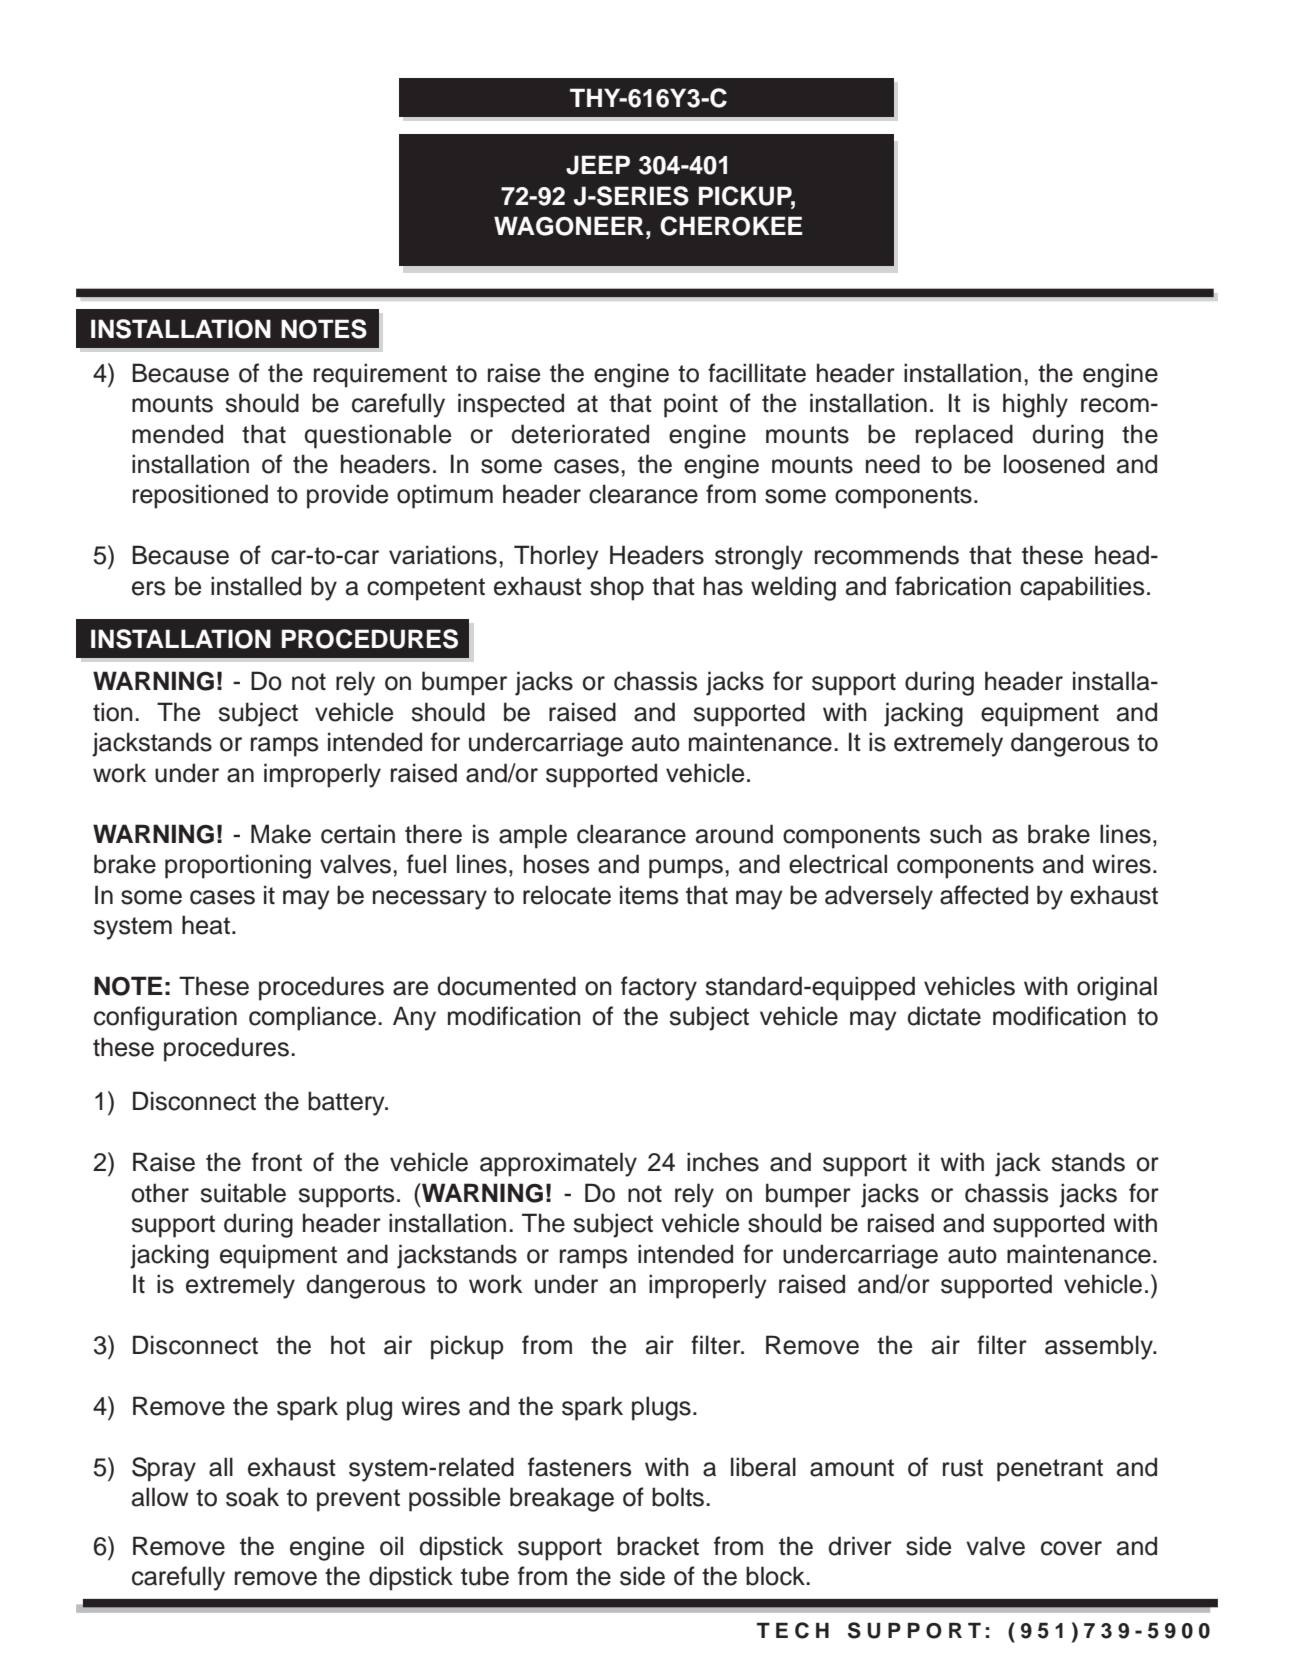  Describe the element at coordinates (256, 586) in the document. I see `installed` at that location.
